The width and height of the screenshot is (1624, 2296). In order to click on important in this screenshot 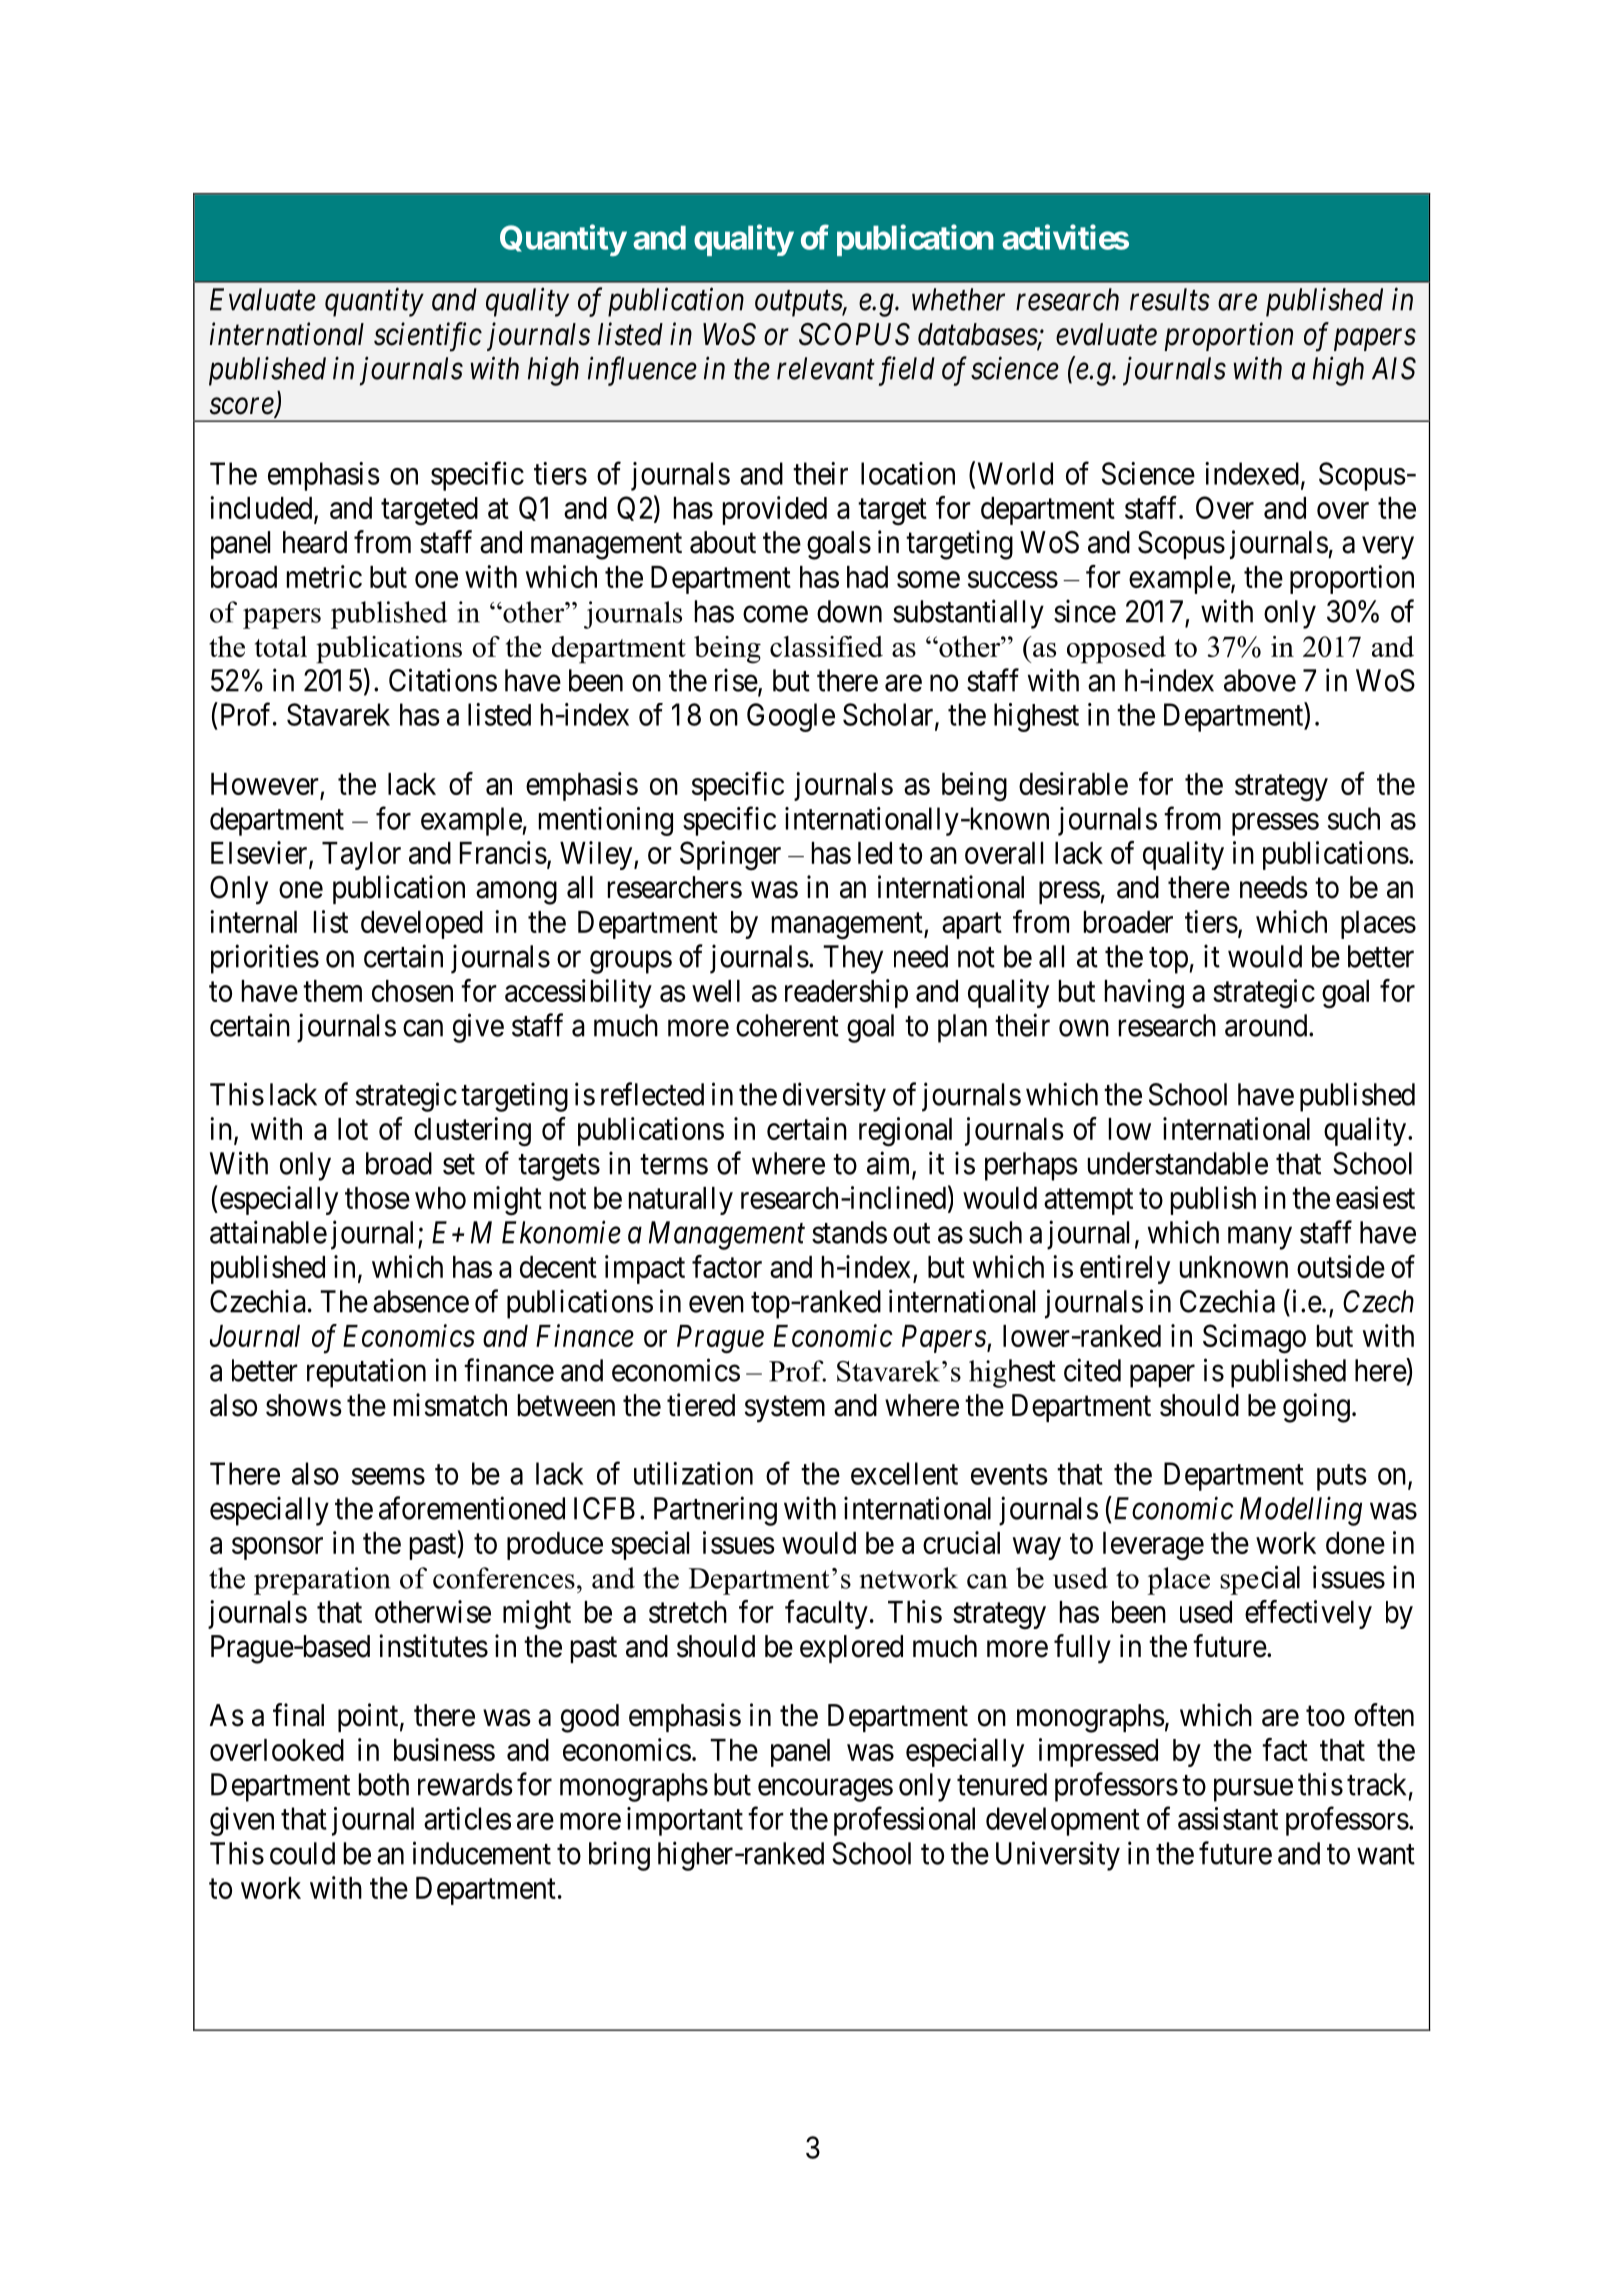, I will do `click(685, 1821)`.
